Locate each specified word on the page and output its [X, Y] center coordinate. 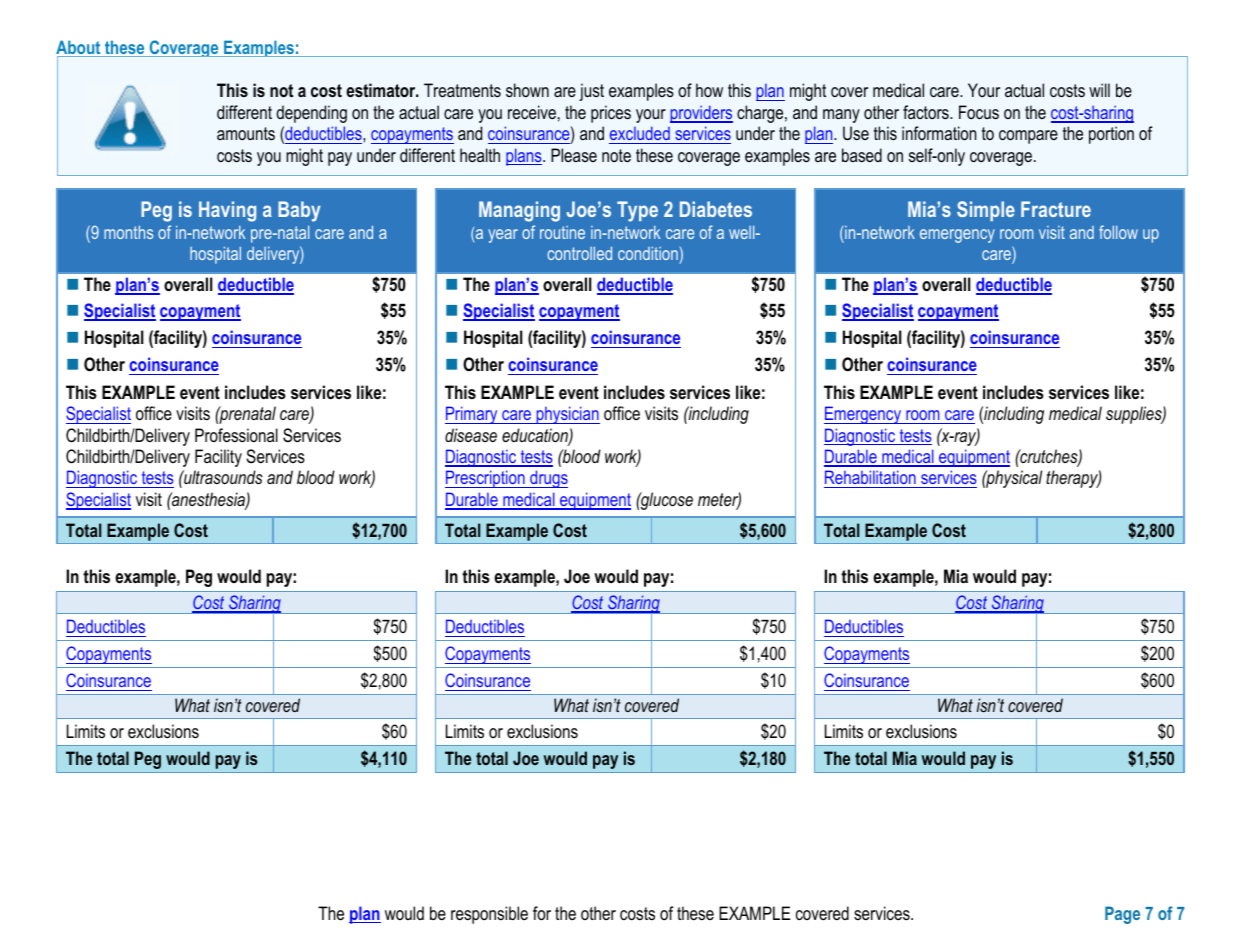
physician [567, 415]
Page [1122, 915]
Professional [236, 435]
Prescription [486, 479]
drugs [548, 479]
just [591, 92]
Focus [979, 112]
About [79, 48]
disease [471, 435]
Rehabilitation [871, 479]
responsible [489, 915]
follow [1118, 232]
